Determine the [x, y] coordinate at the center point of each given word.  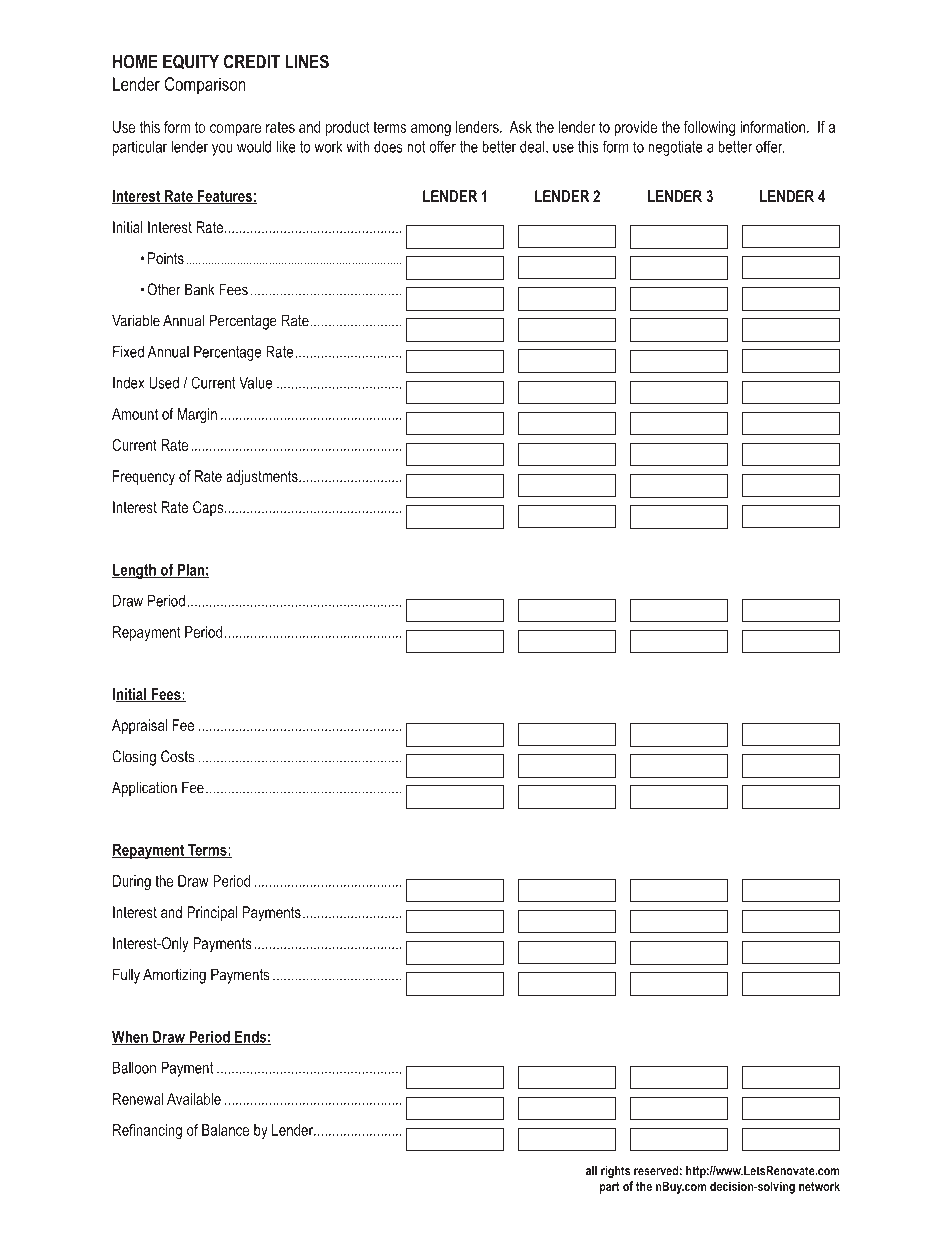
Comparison [205, 86]
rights [615, 1171]
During [132, 882]
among [431, 130]
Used [164, 383]
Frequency [144, 478]
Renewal [138, 1099]
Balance [225, 1130]
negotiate [675, 148]
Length [135, 571]
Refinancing [147, 1131]
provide [635, 128]
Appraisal [139, 727]
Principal [212, 914]
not [416, 147]
